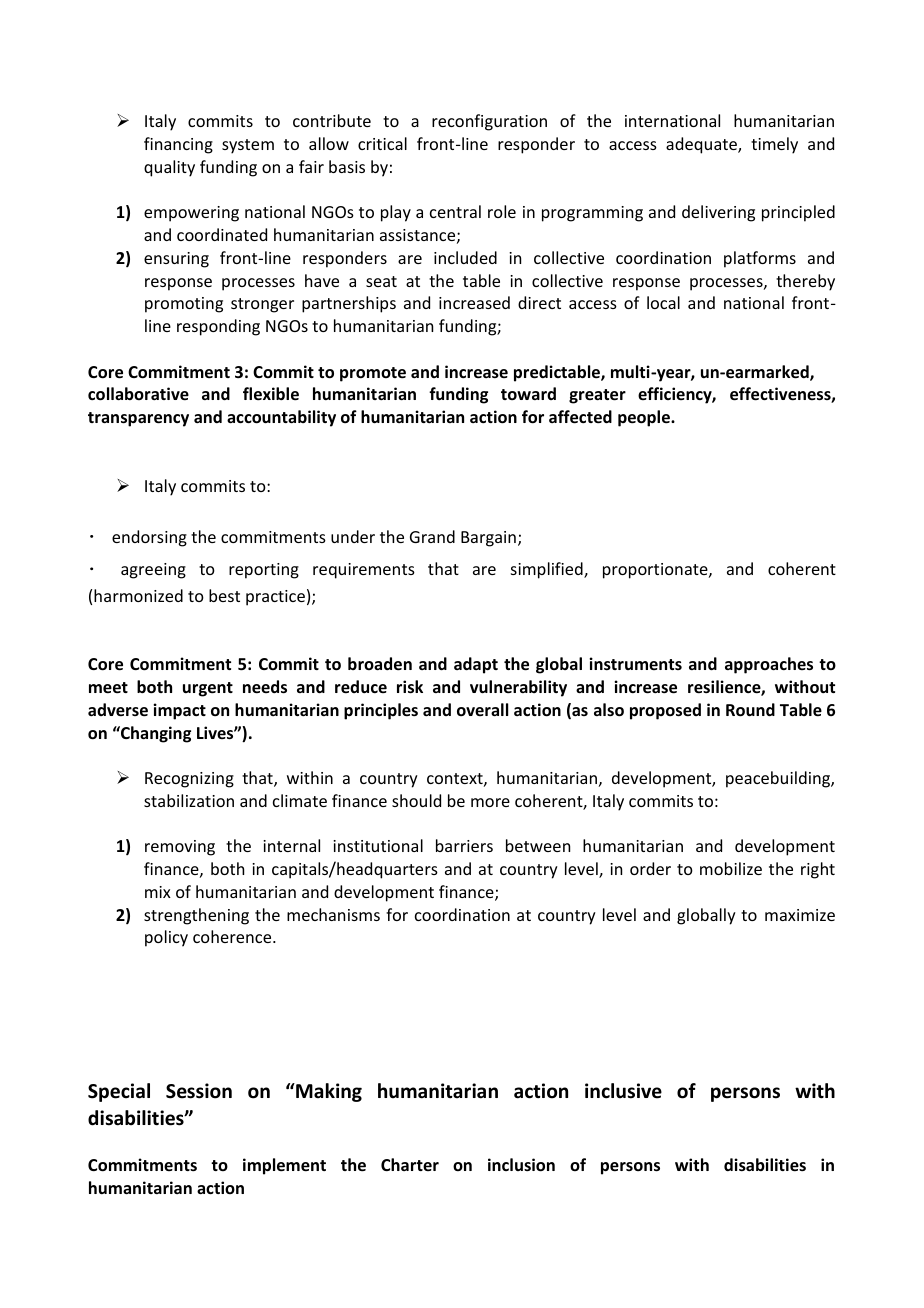  Describe the element at coordinates (769, 665) in the screenshot. I see `approaches` at that location.
